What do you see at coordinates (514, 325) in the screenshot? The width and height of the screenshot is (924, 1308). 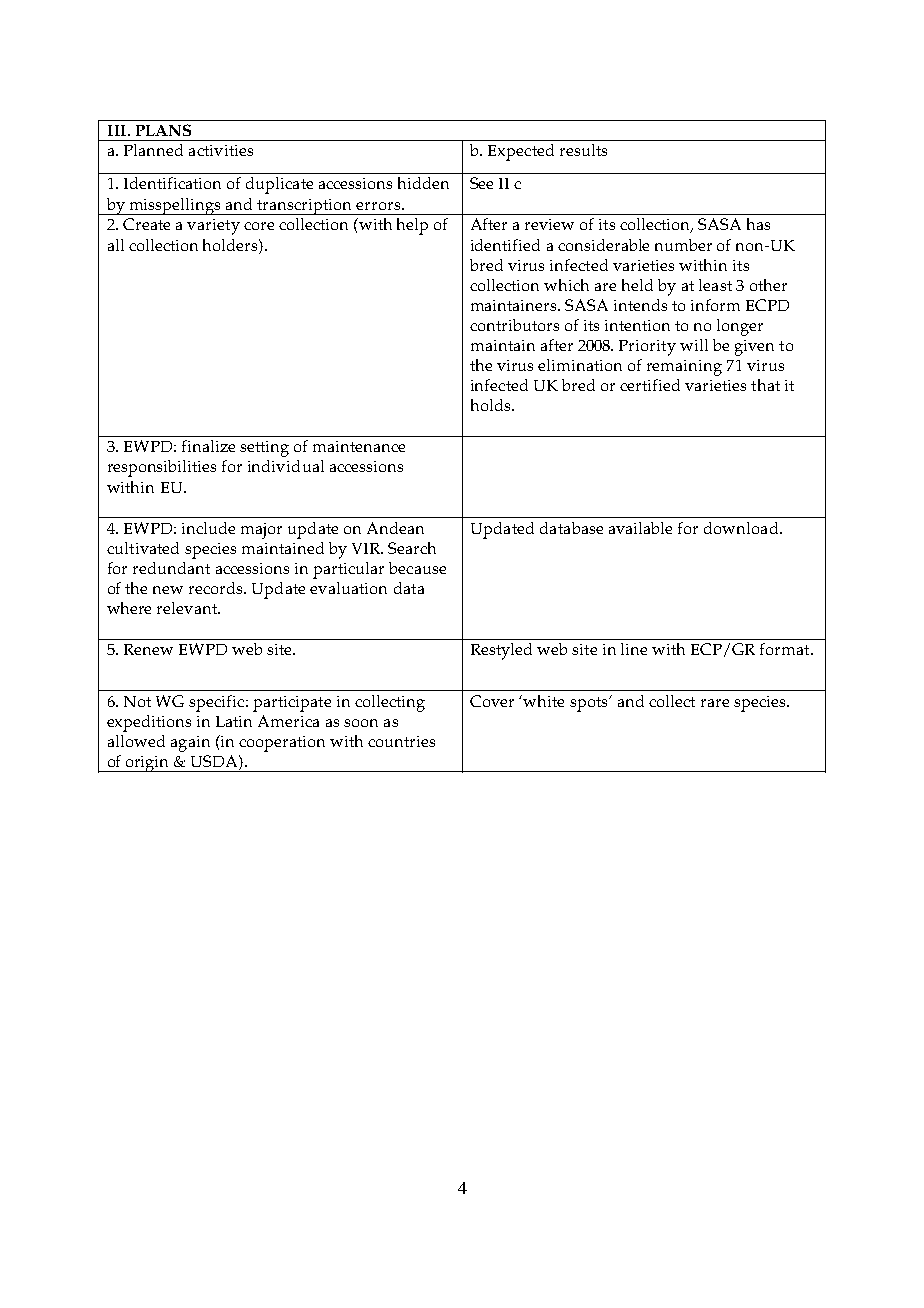 I see `contributors` at bounding box center [514, 325].
